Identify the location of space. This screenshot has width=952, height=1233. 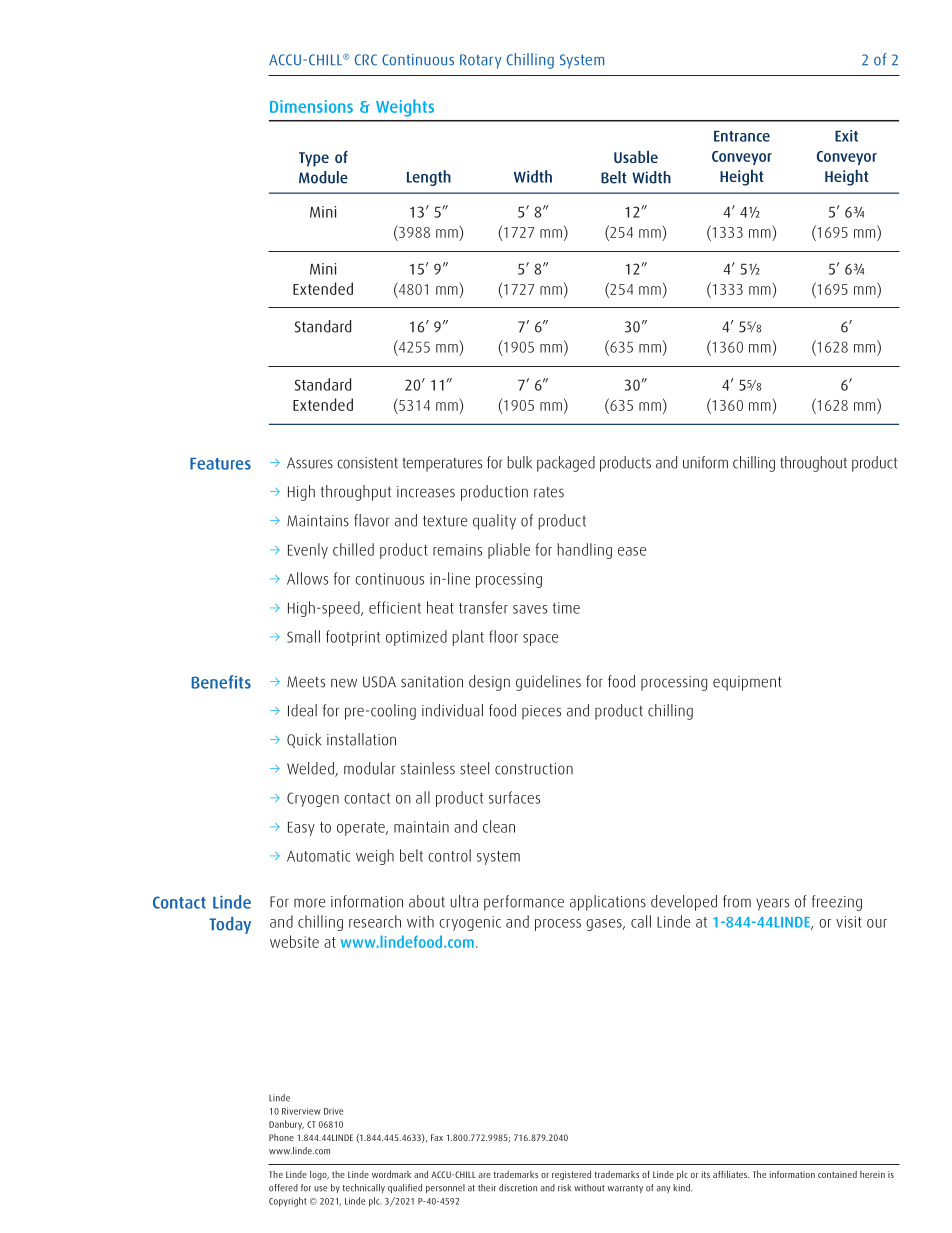
(540, 640).
